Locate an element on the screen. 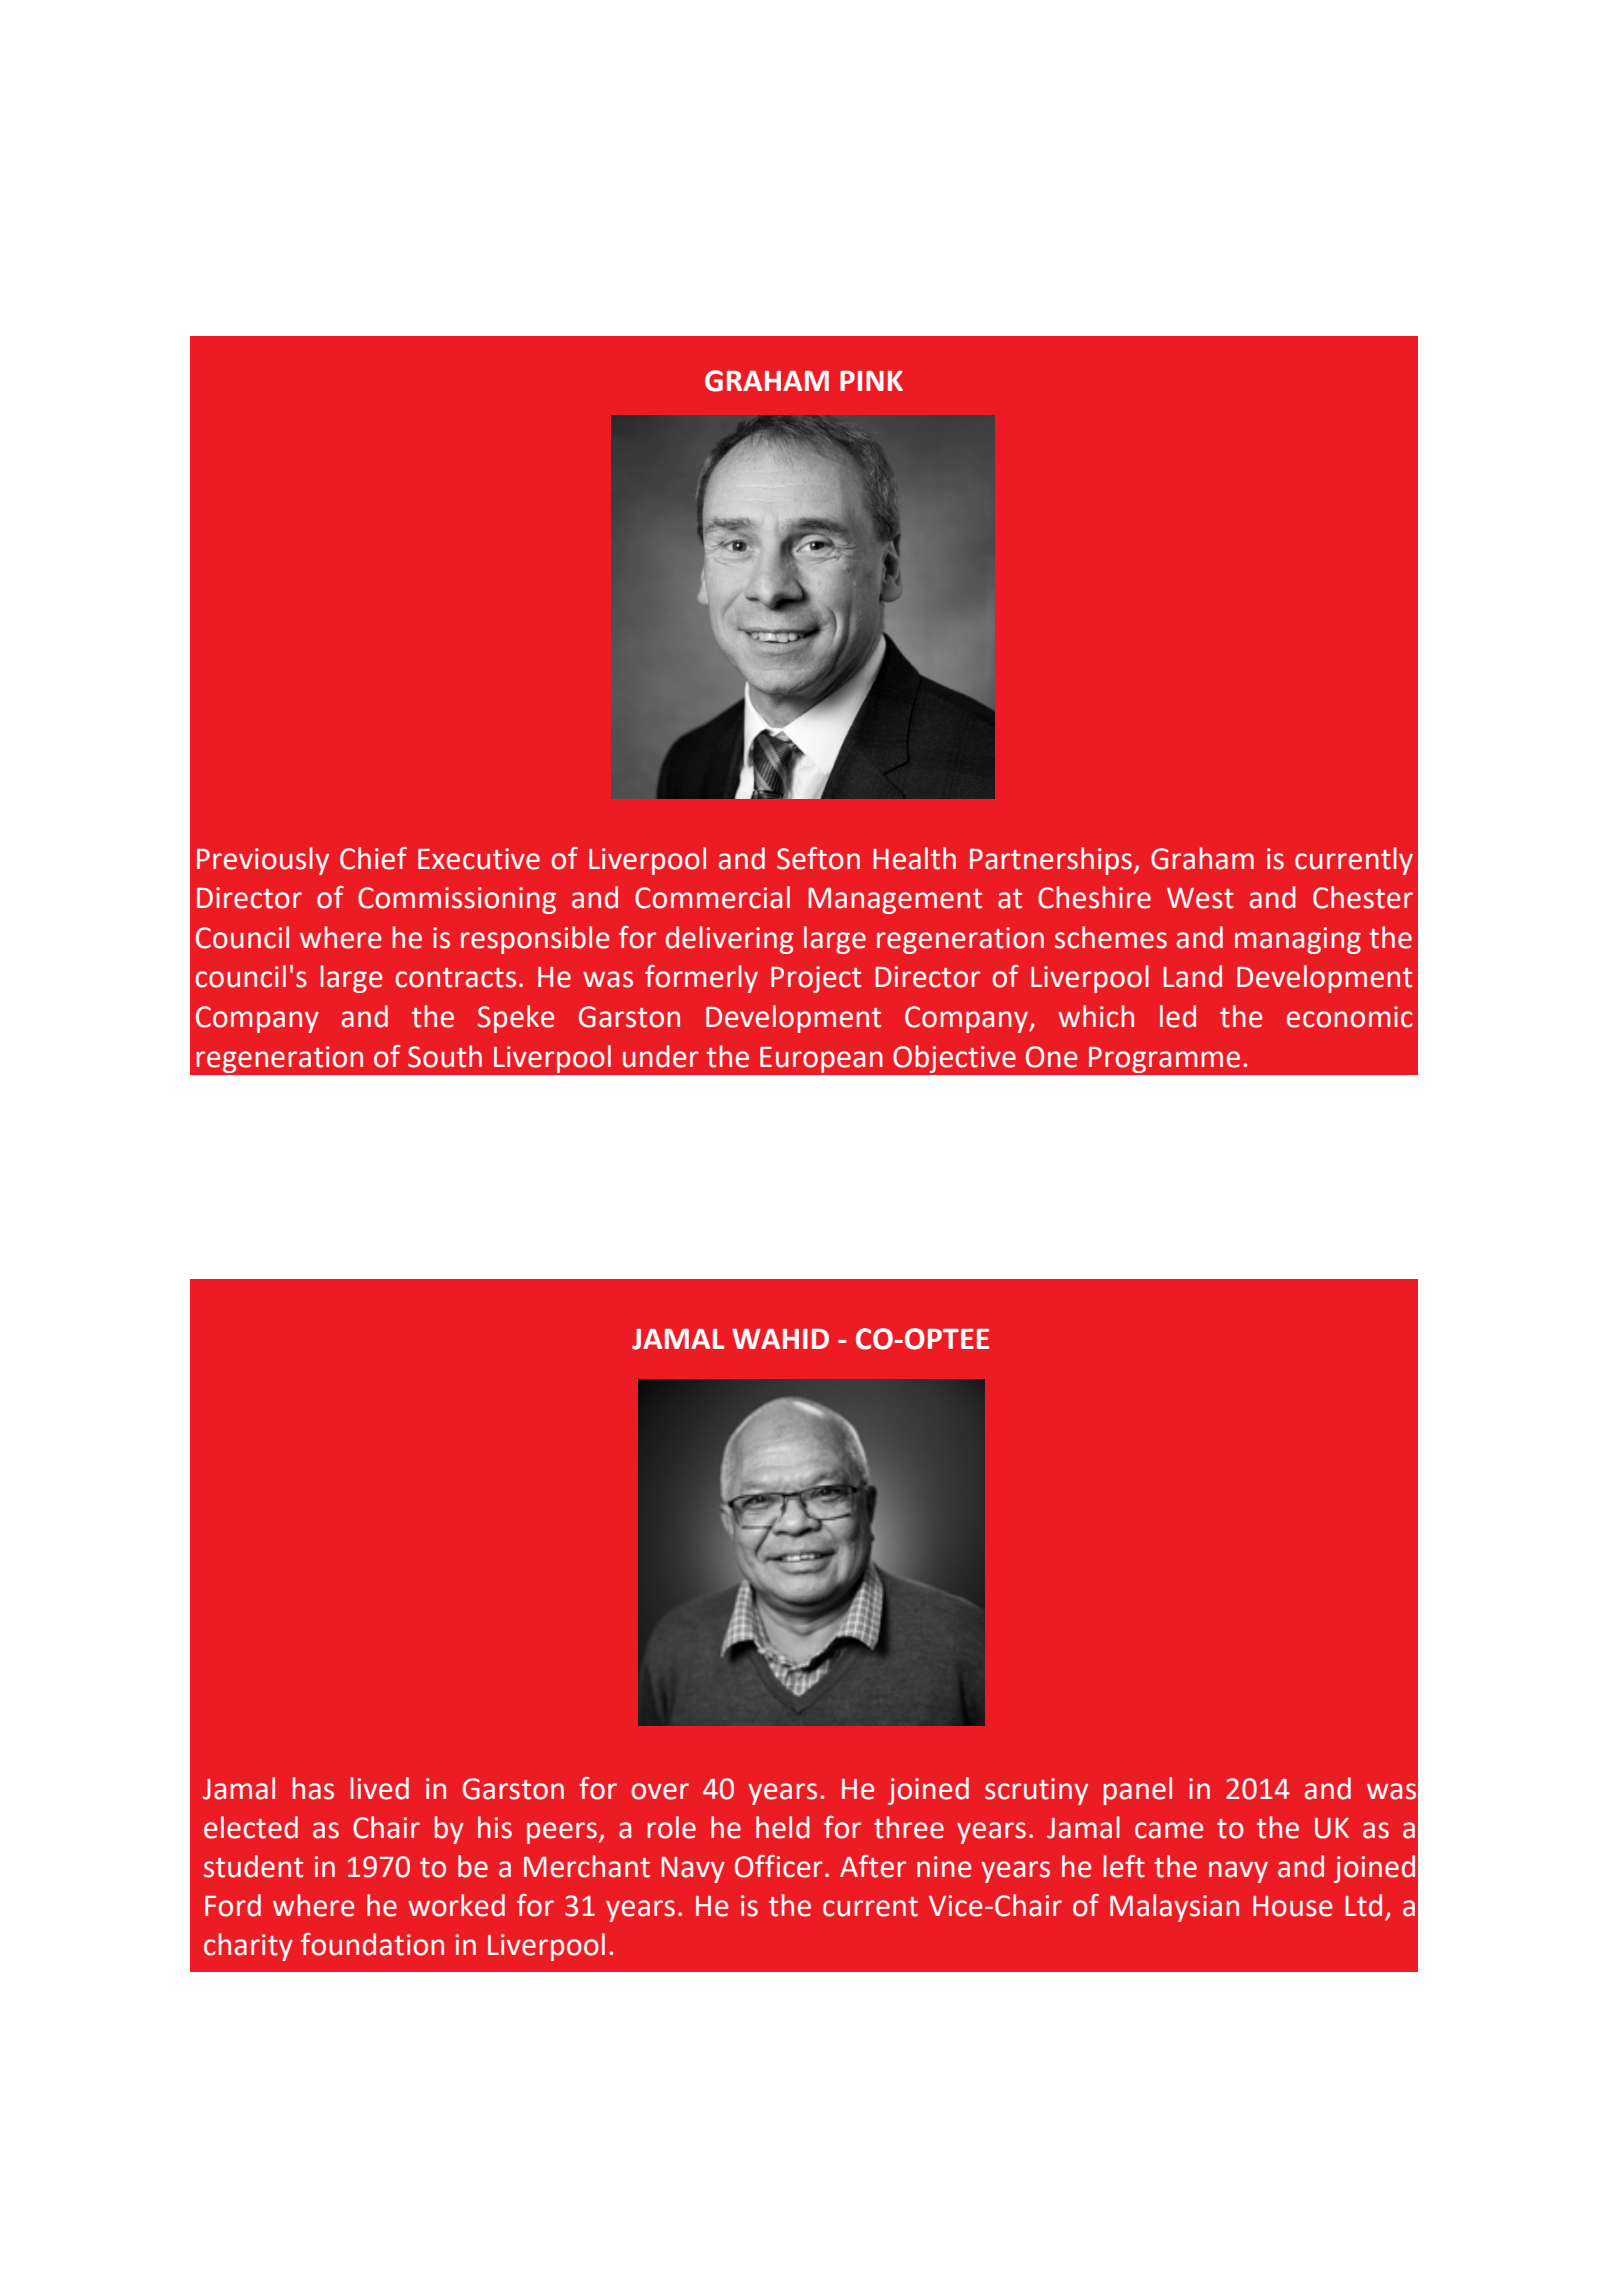  lived is located at coordinates (379, 1788).
